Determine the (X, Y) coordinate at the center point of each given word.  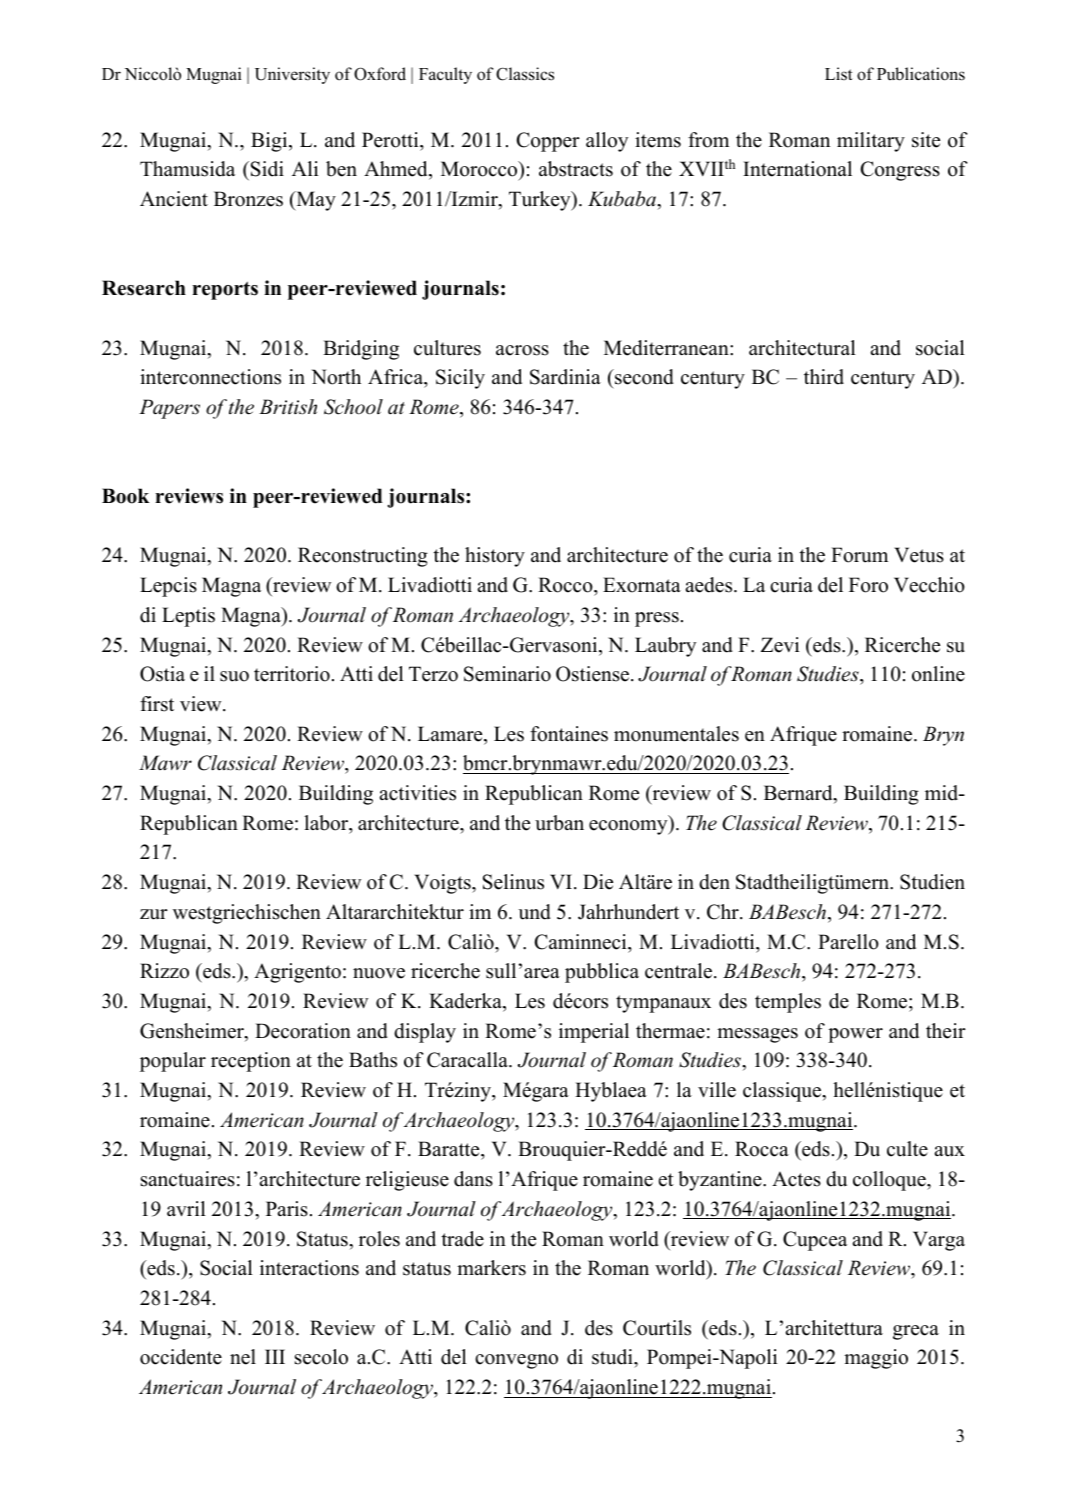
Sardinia (565, 377)
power (855, 1035)
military (871, 142)
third (824, 377)
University (292, 75)
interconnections (210, 377)
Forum (859, 555)
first (157, 704)
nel (243, 1357)
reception (251, 1062)
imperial (594, 1033)
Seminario (507, 674)
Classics (525, 74)
